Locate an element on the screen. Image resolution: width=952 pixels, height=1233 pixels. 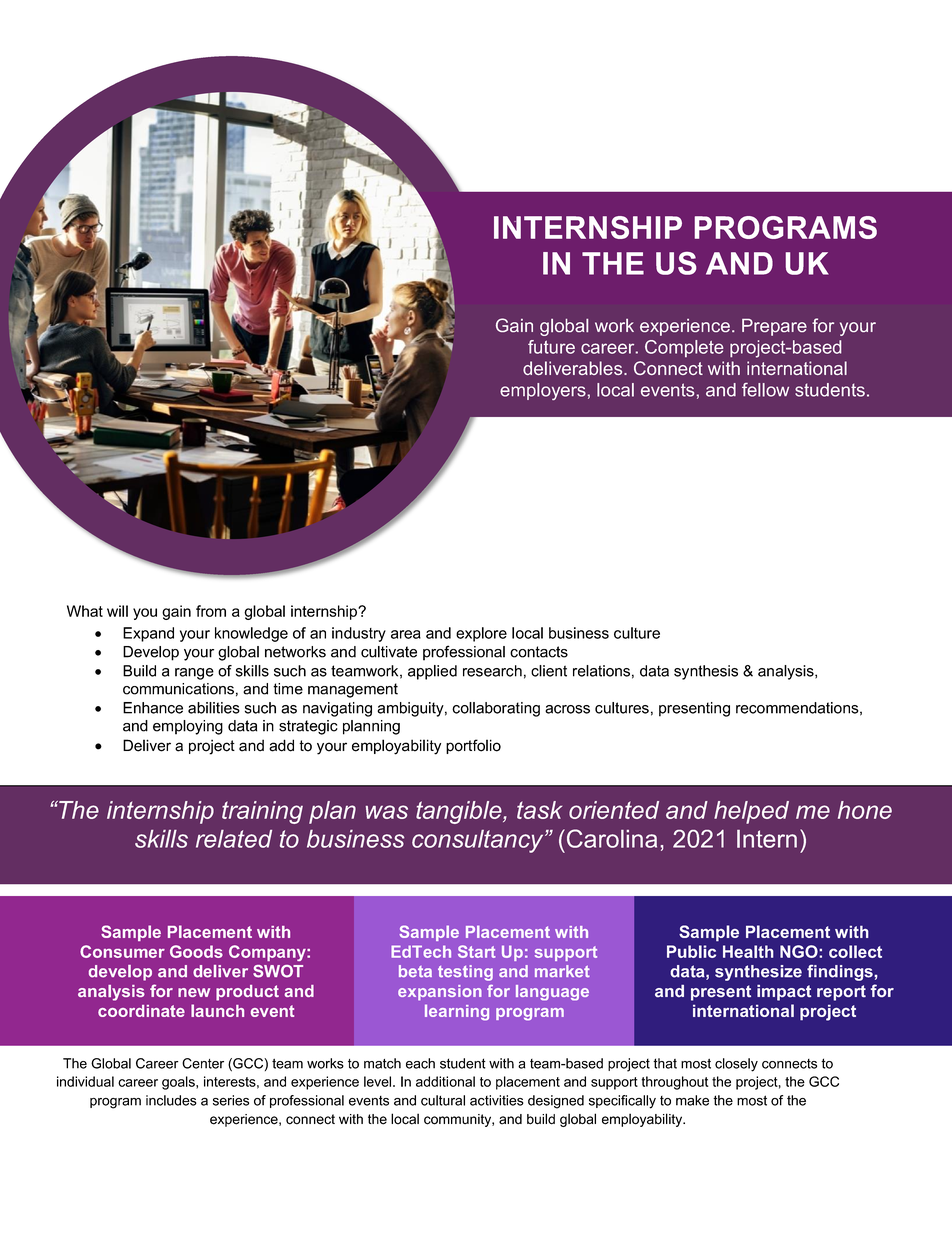
from is located at coordinates (211, 611).
